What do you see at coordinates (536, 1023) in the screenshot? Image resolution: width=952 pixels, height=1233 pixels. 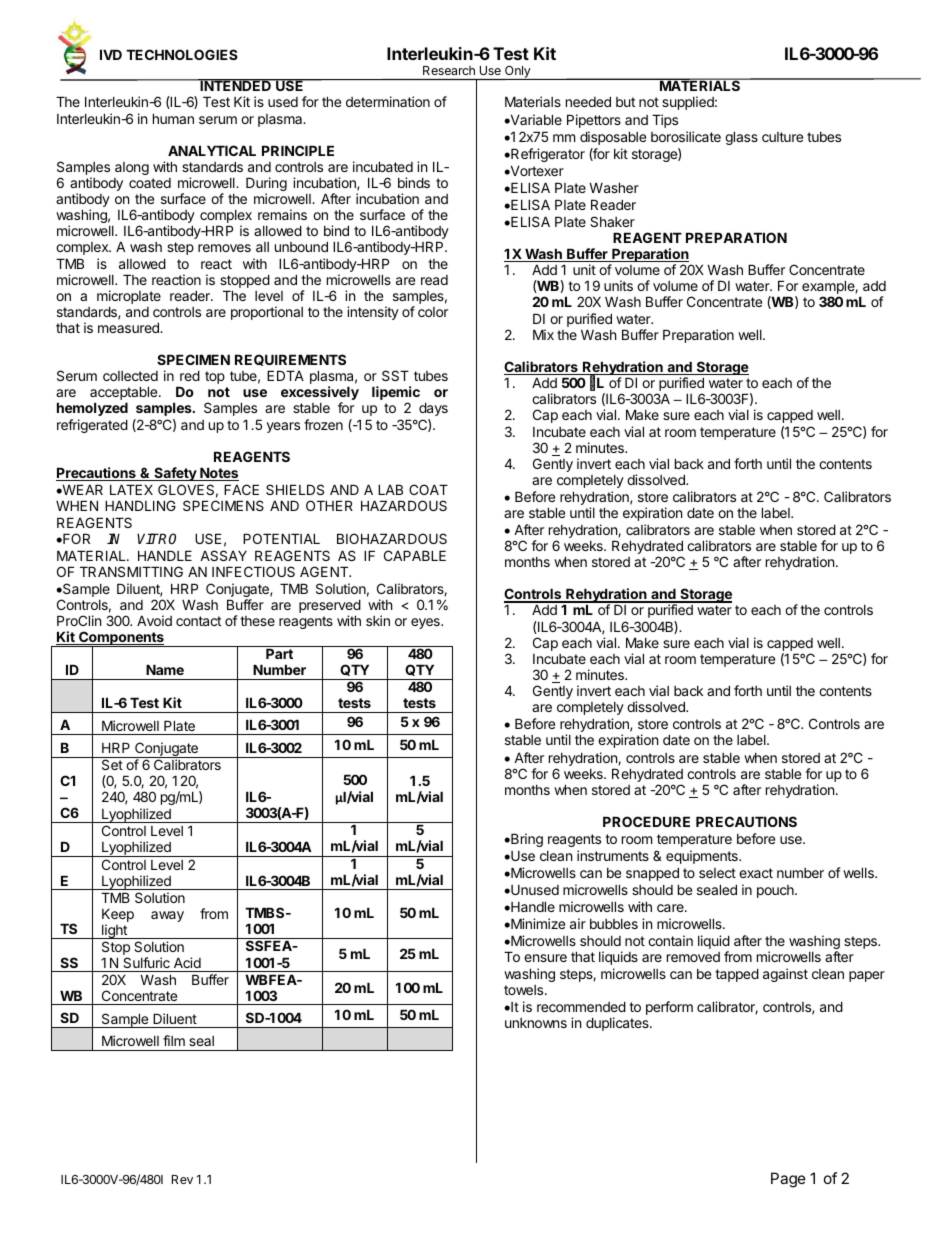 I see `unknowns` at bounding box center [536, 1023].
